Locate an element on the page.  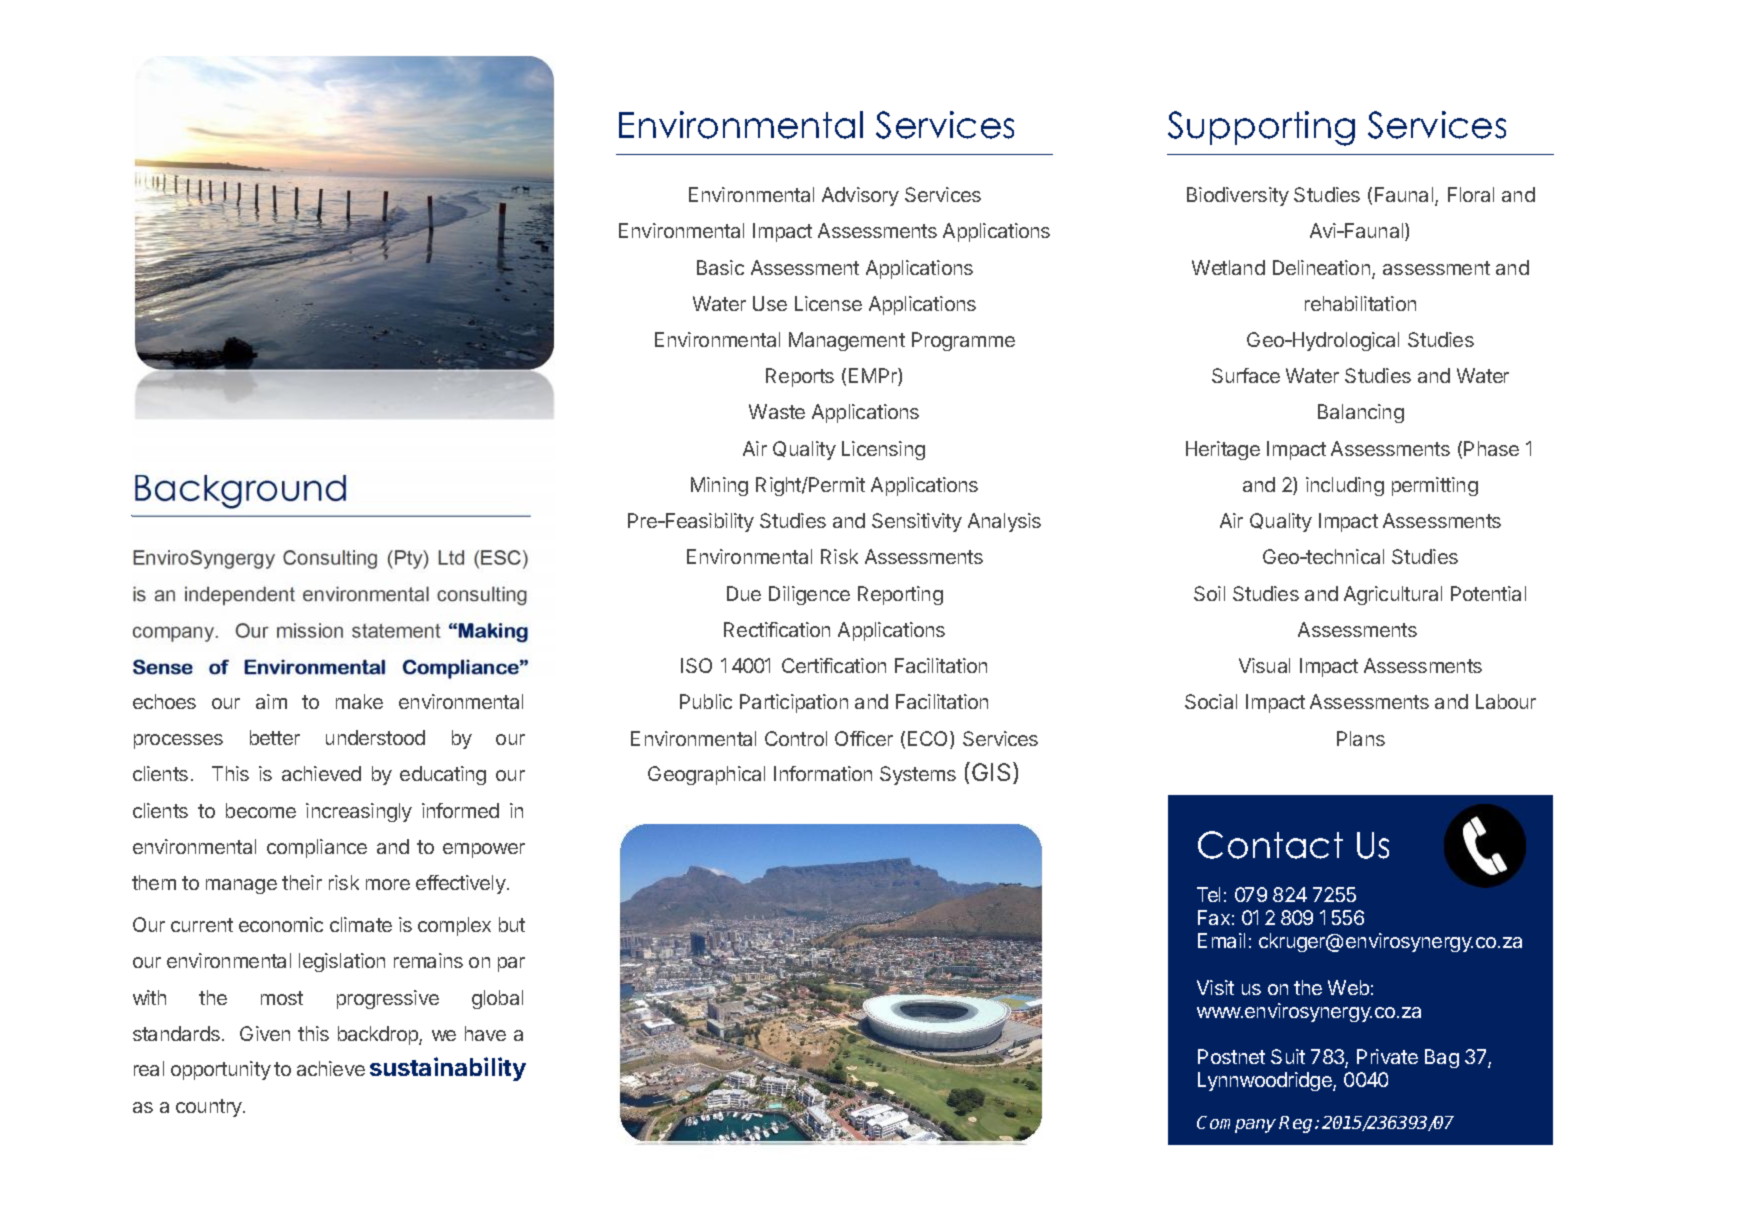
Agricultural is located at coordinates (1393, 595).
